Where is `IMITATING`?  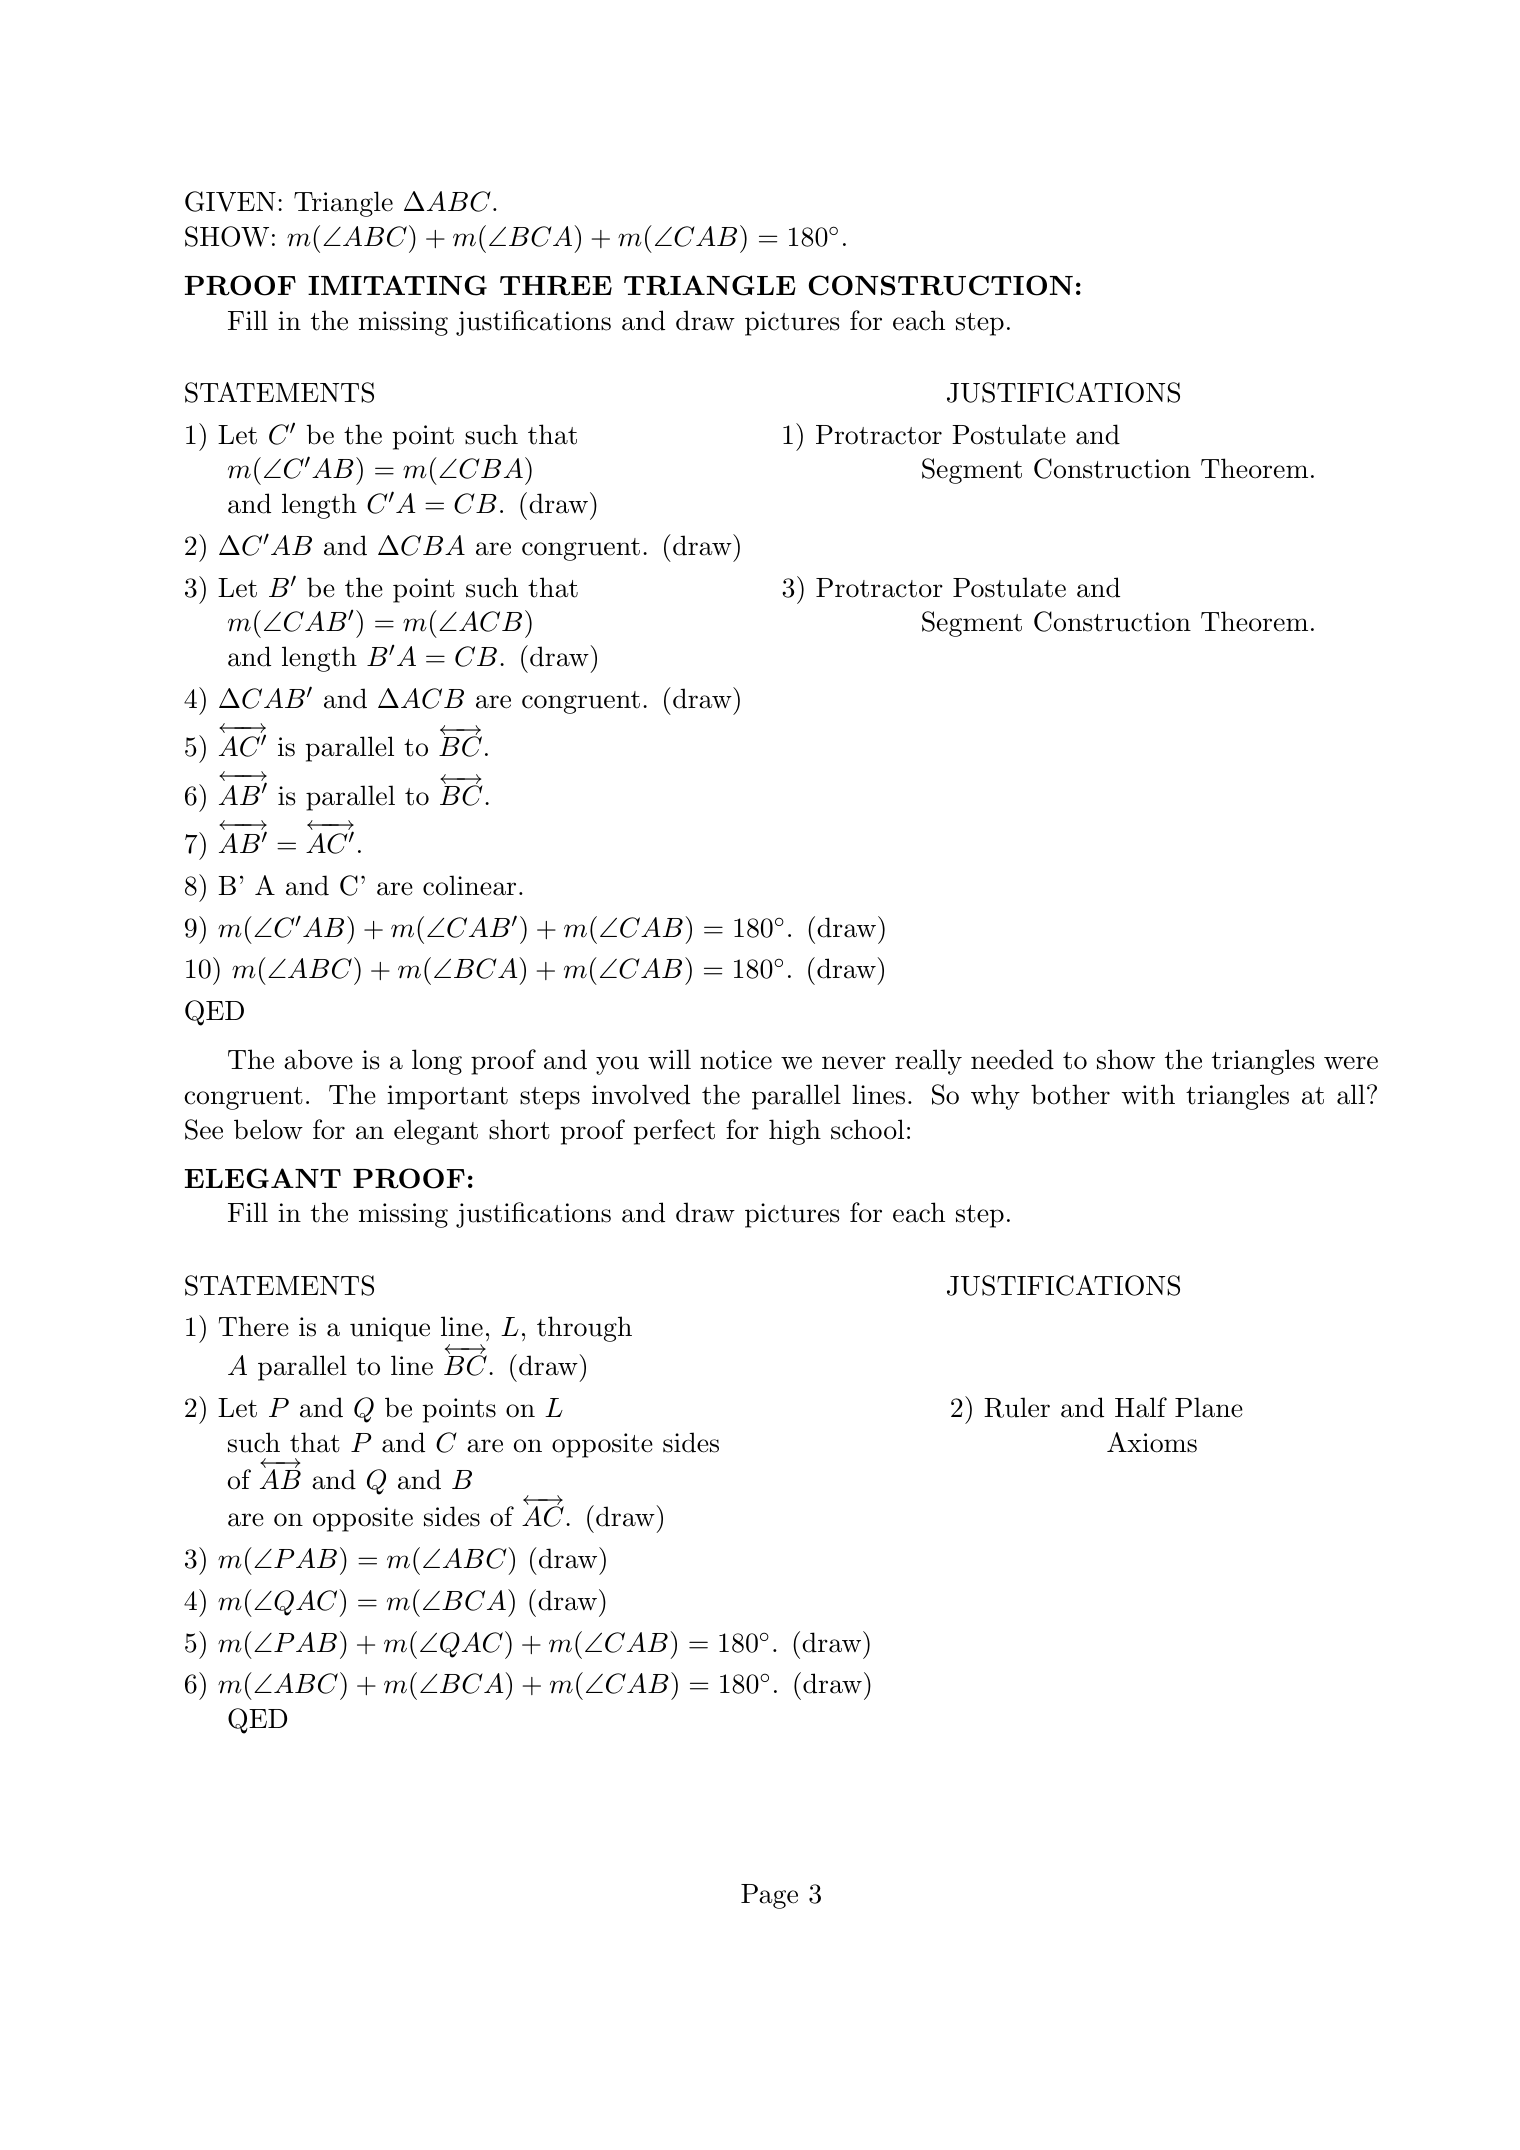
IMITATING is located at coordinates (397, 285).
